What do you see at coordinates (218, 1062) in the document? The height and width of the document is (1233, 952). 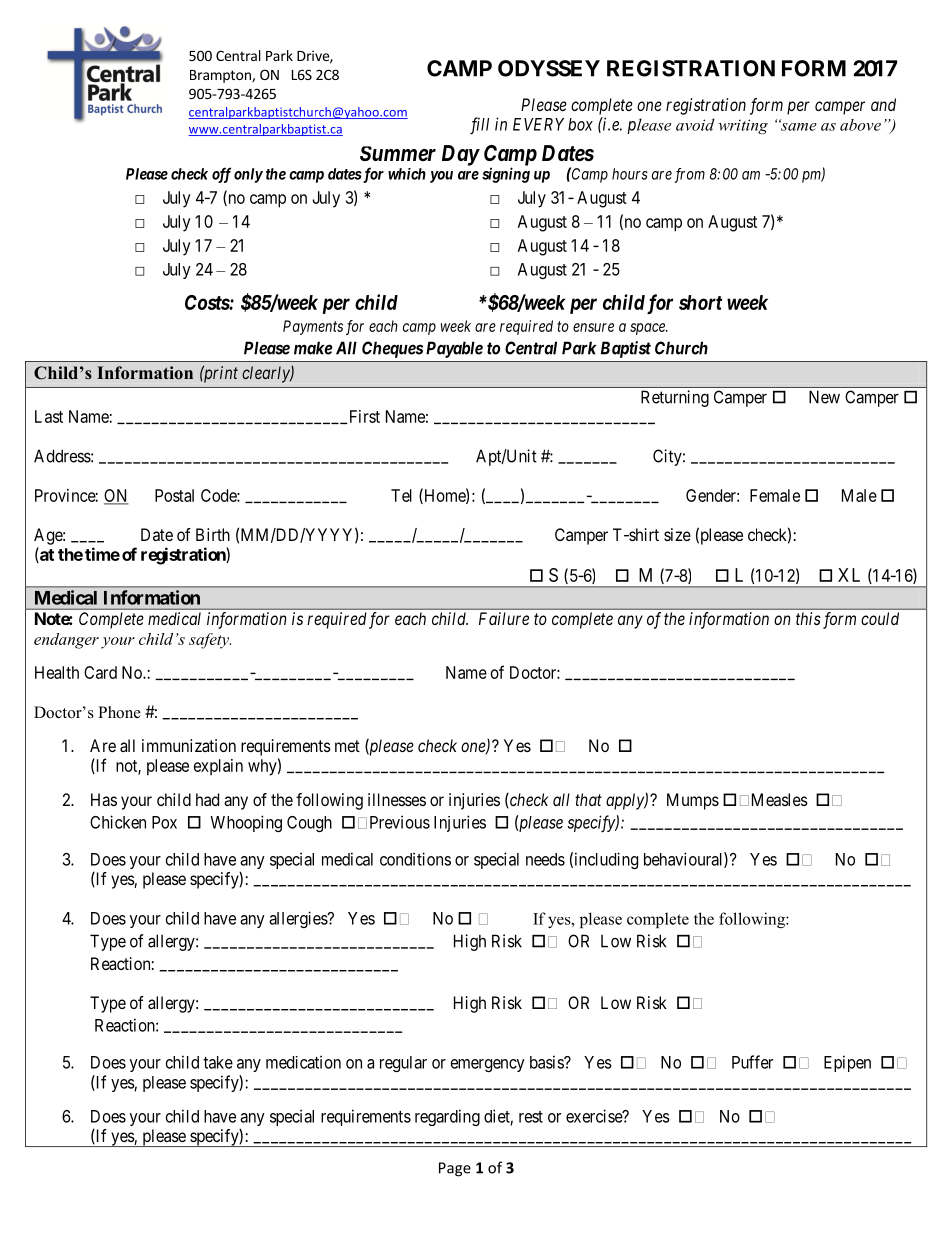 I see `take` at bounding box center [218, 1062].
